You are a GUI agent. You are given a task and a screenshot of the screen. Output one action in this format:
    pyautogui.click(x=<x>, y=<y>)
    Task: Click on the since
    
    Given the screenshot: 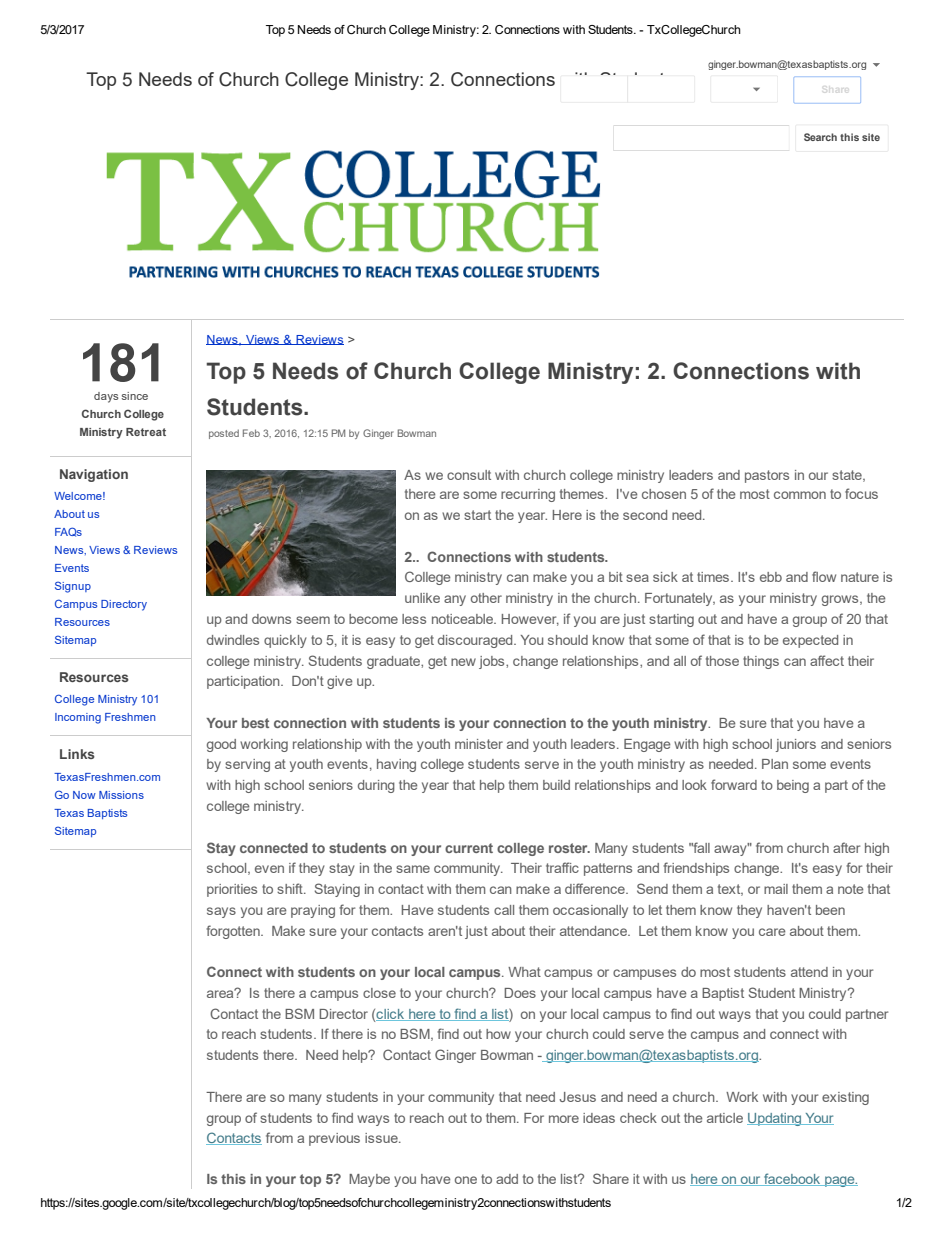 What is the action you would take?
    pyautogui.click(x=135, y=396)
